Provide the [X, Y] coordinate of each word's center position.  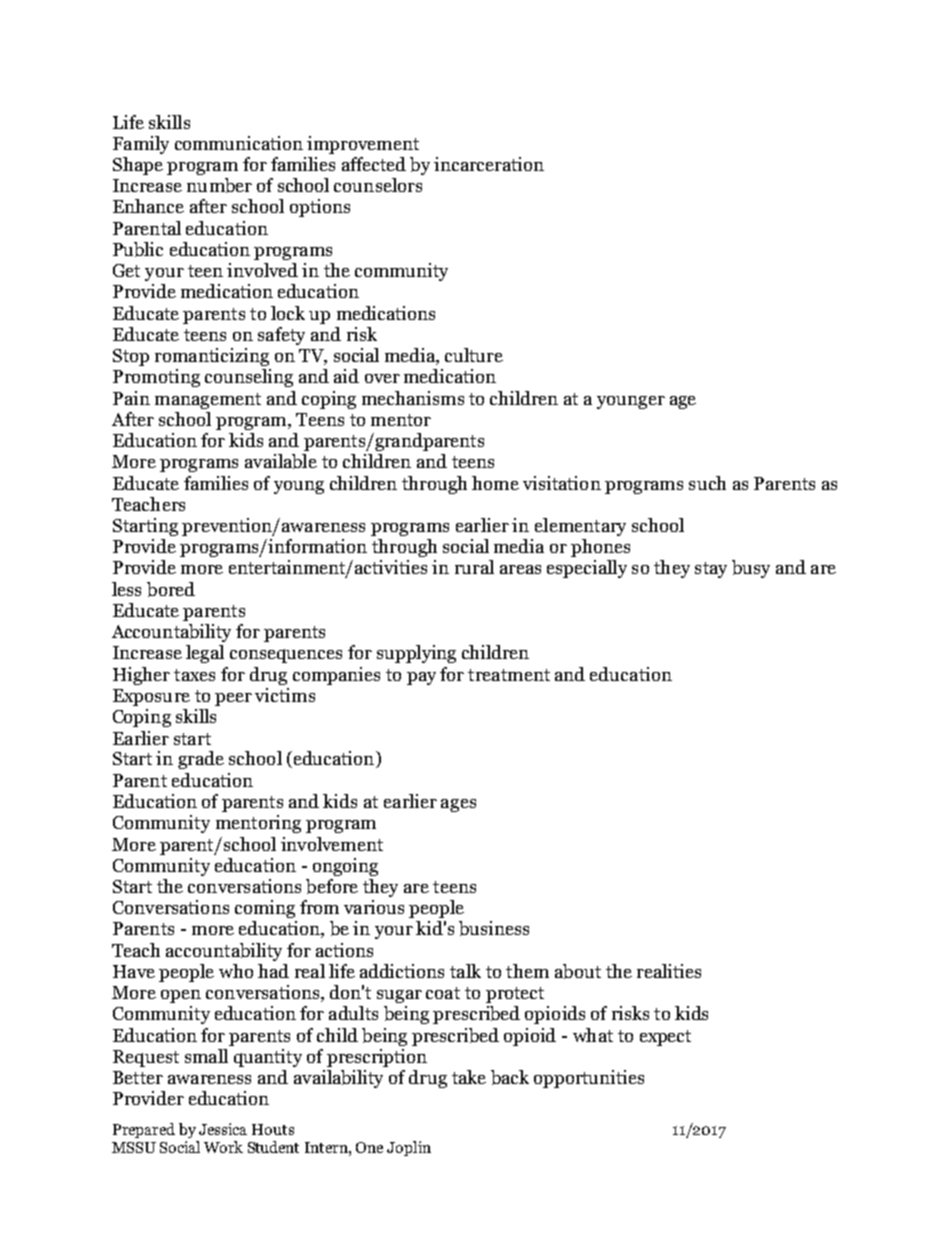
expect [665, 1038]
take [469, 1077]
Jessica [223, 1129]
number [219, 185]
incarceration [489, 164]
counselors [378, 185]
